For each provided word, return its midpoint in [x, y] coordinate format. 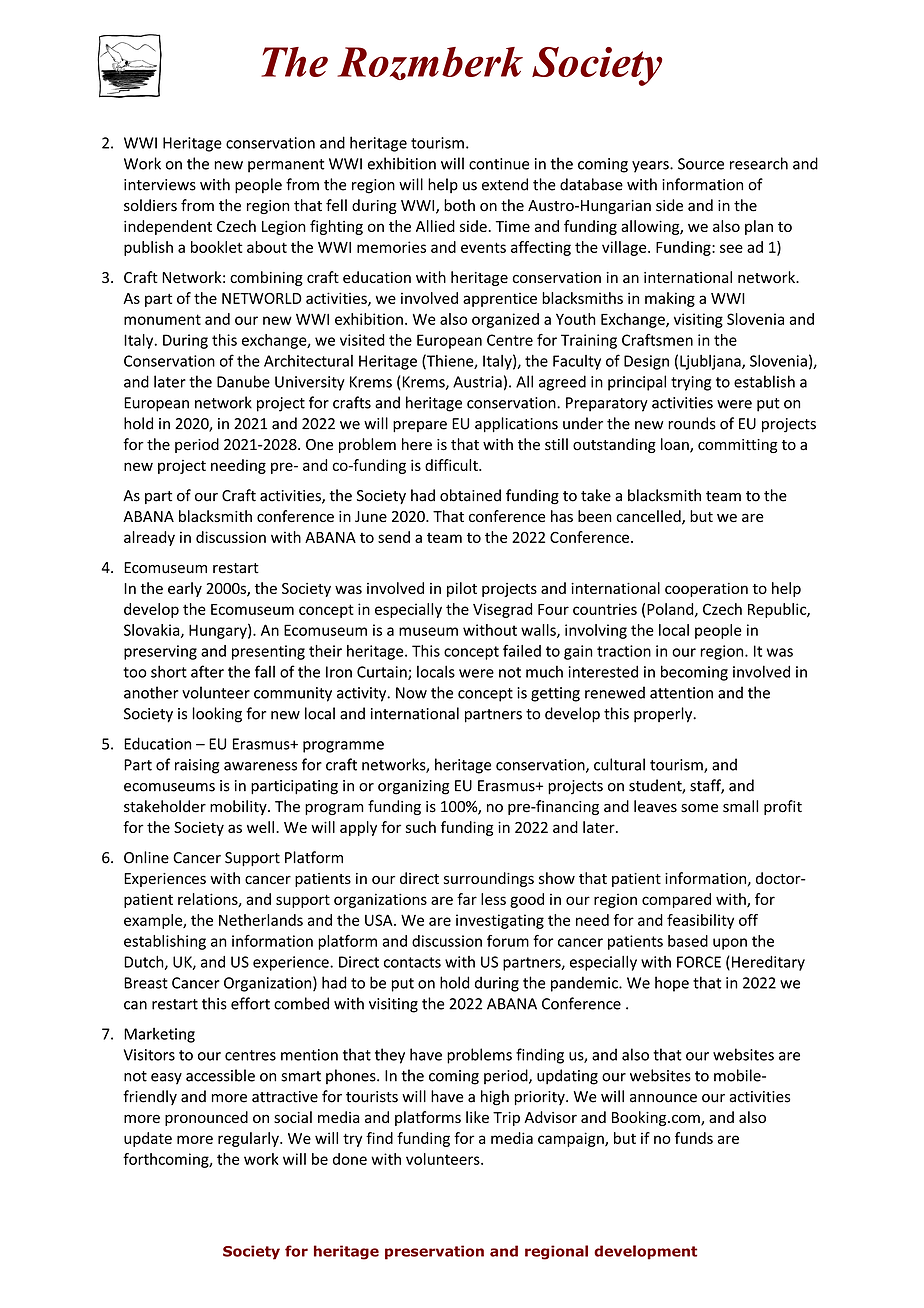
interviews [160, 185]
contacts [412, 962]
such [421, 827]
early [185, 589]
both [459, 205]
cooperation [706, 590]
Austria [477, 382]
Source [701, 164]
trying [691, 383]
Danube [243, 381]
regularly [249, 1139]
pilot [462, 589]
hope [672, 984]
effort [250, 1003]
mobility [239, 807]
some [699, 808]
